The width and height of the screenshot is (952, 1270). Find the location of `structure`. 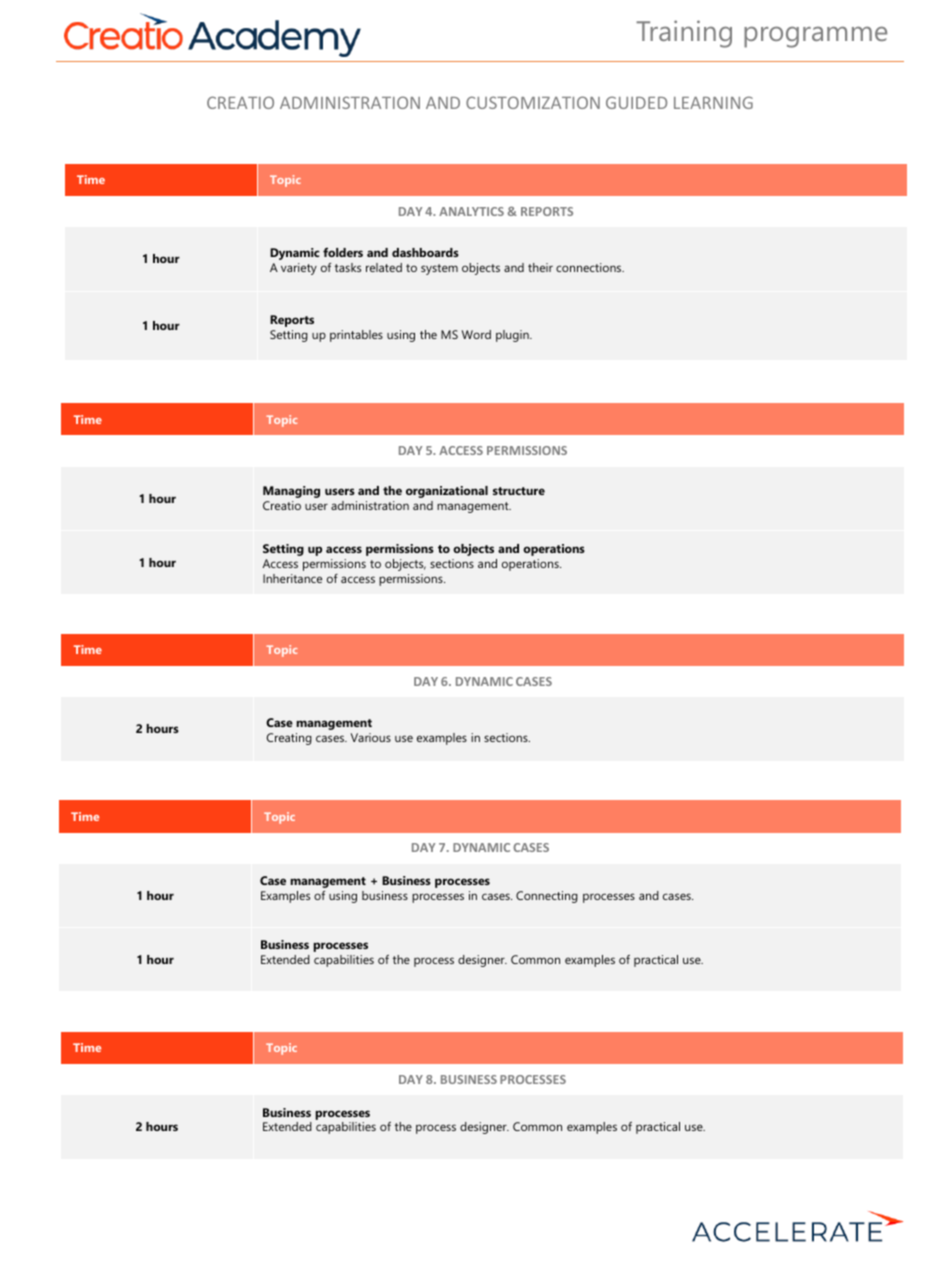

structure is located at coordinates (519, 491).
